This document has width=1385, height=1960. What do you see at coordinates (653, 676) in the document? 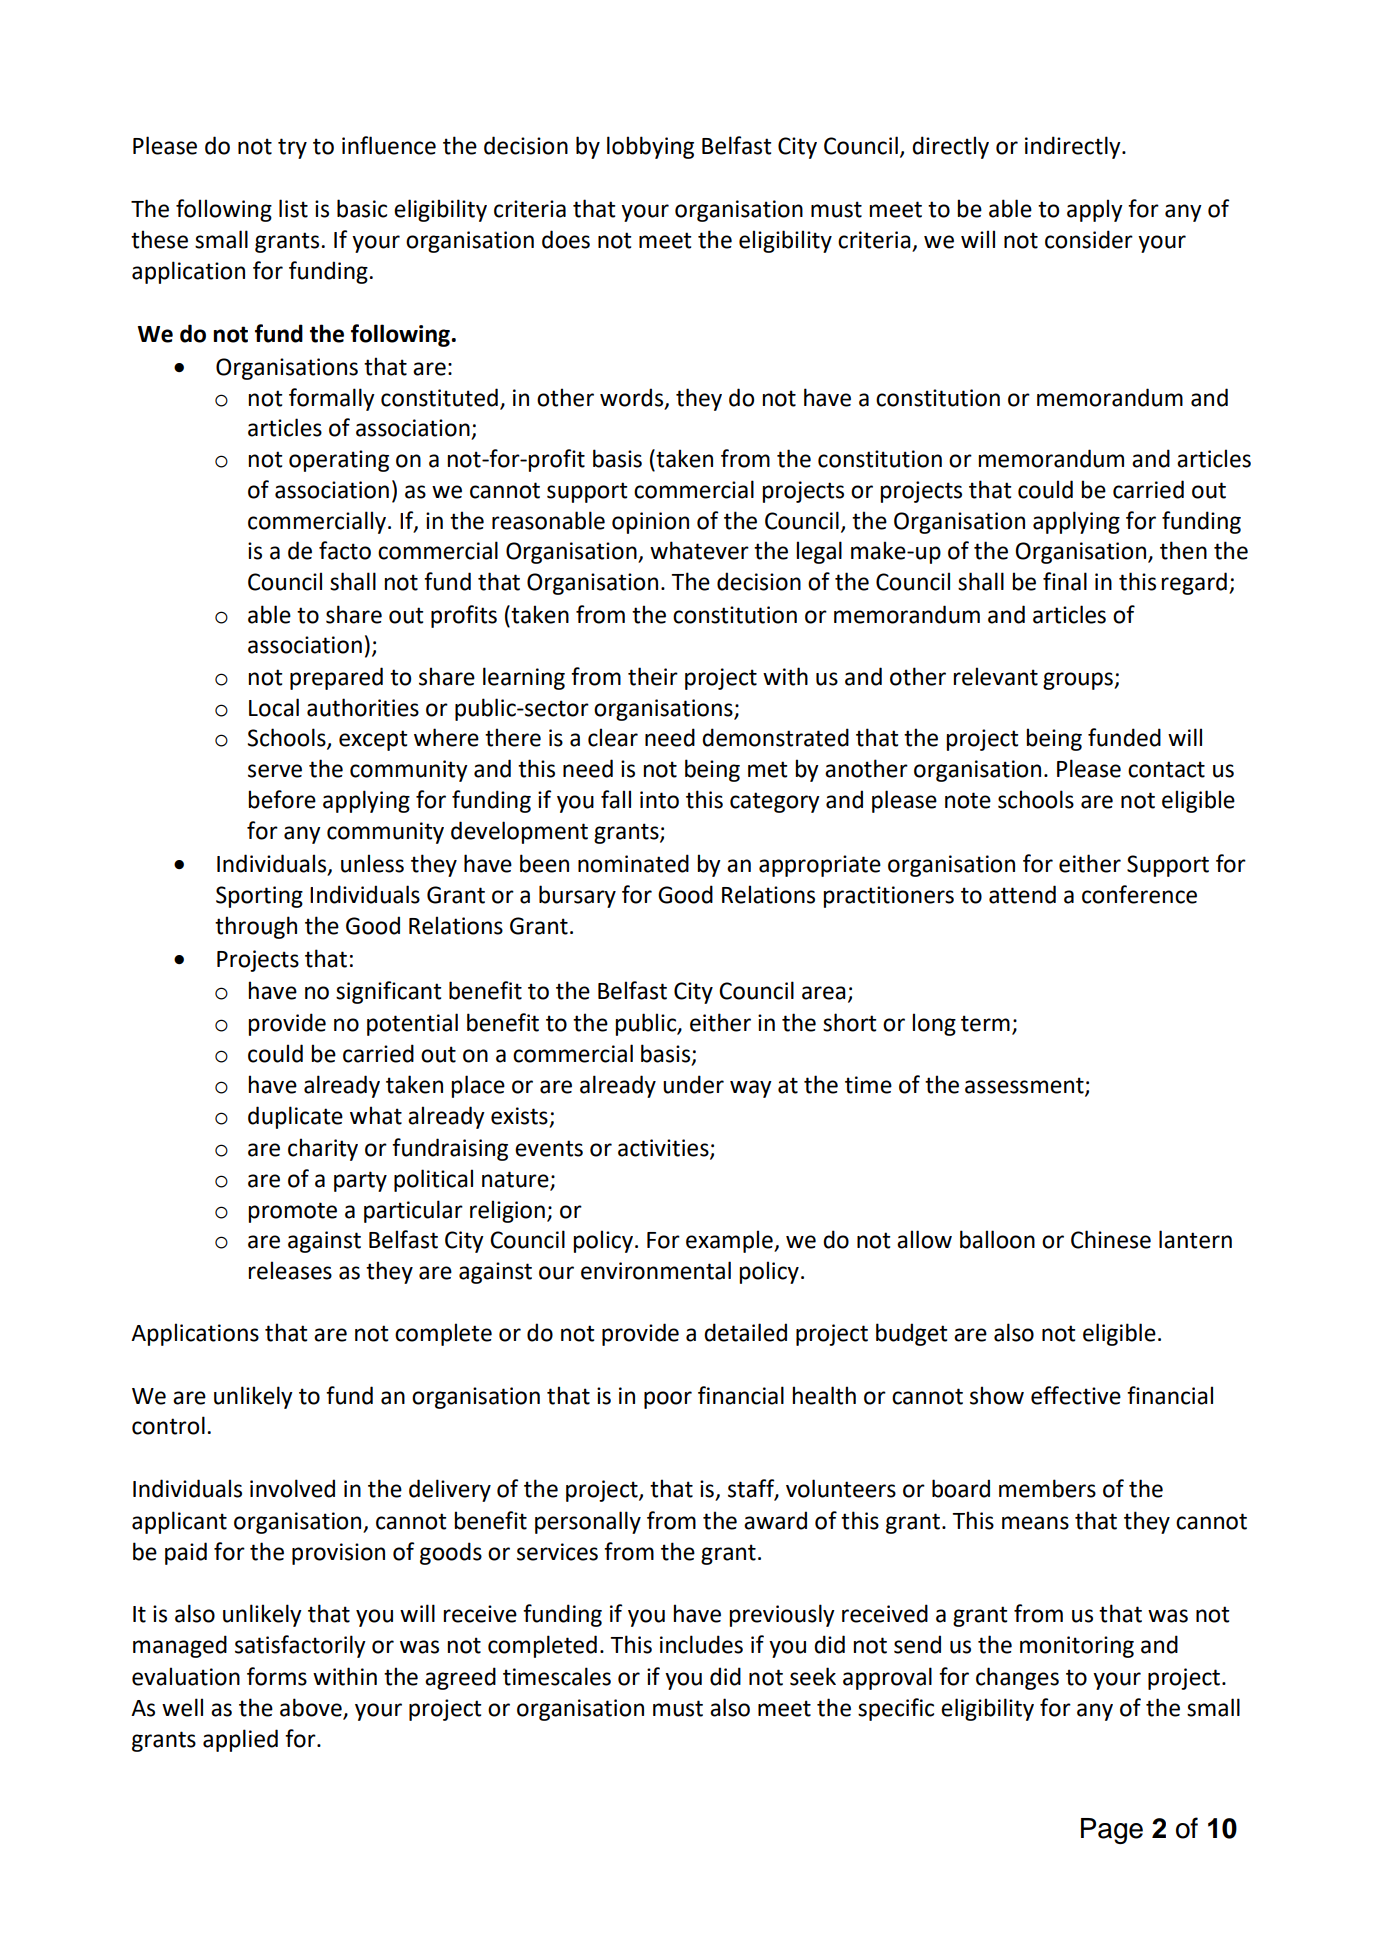
I see `their` at bounding box center [653, 676].
